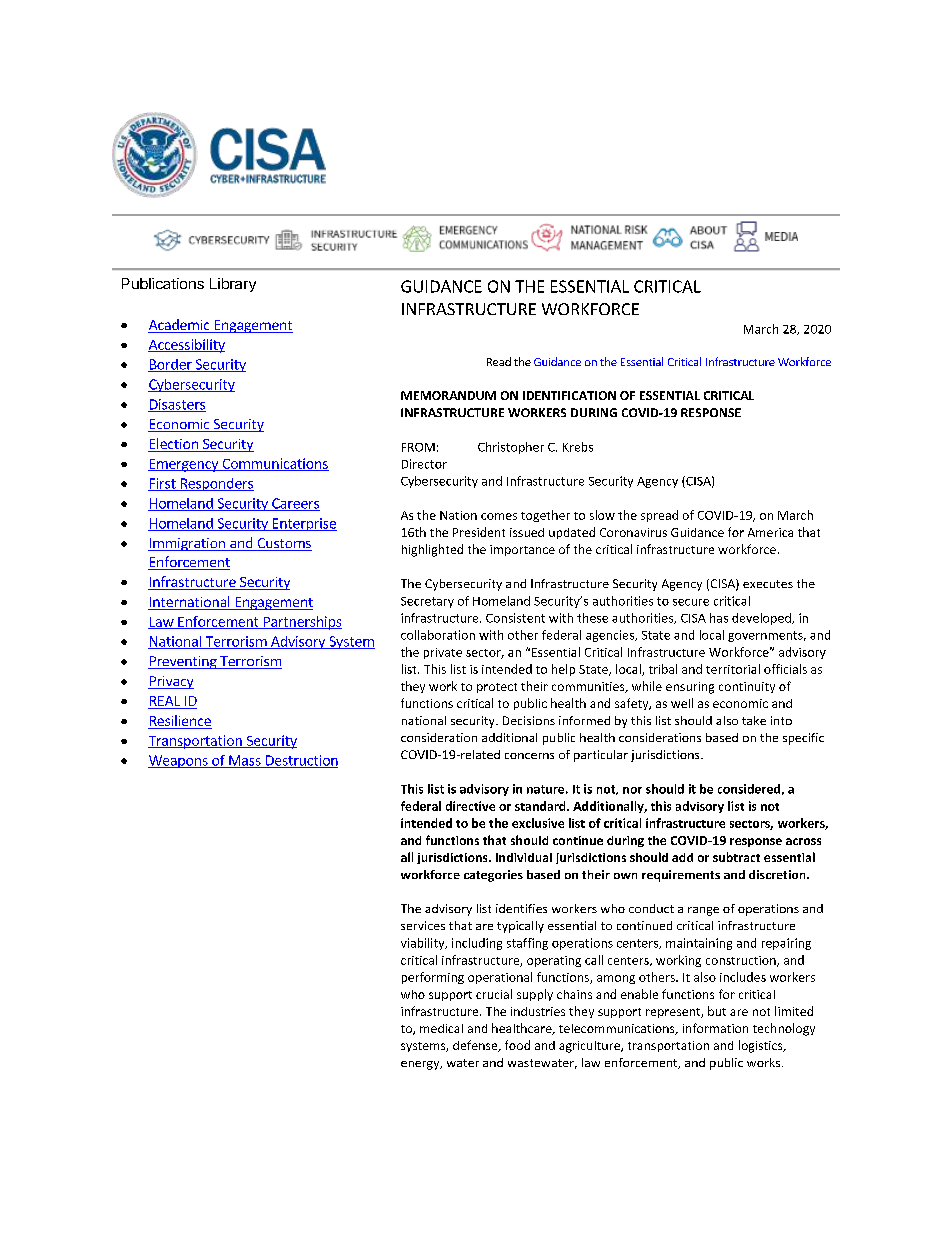 The height and width of the screenshot is (1233, 952). What do you see at coordinates (493, 876) in the screenshot?
I see `categories` at bounding box center [493, 876].
